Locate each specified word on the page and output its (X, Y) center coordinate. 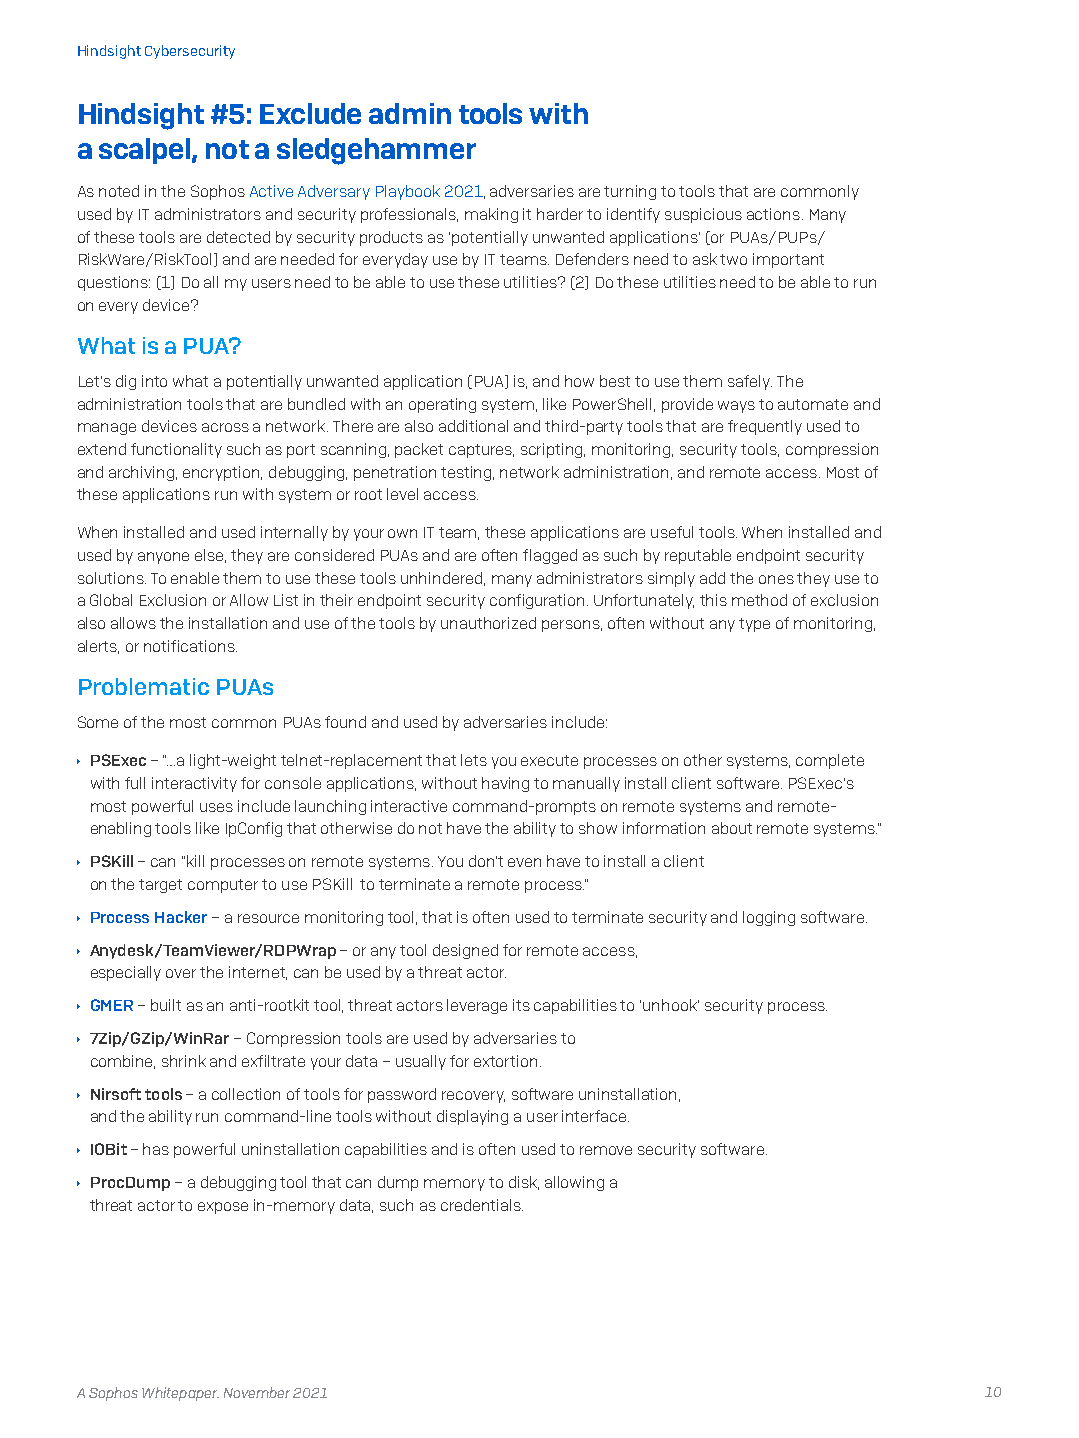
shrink (184, 1061)
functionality (176, 450)
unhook (671, 1005)
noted (119, 191)
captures (481, 451)
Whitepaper (180, 1394)
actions (773, 214)
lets (474, 760)
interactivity (194, 784)
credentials (482, 1205)
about (732, 828)
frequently (765, 427)
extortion (505, 1061)
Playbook (408, 192)
